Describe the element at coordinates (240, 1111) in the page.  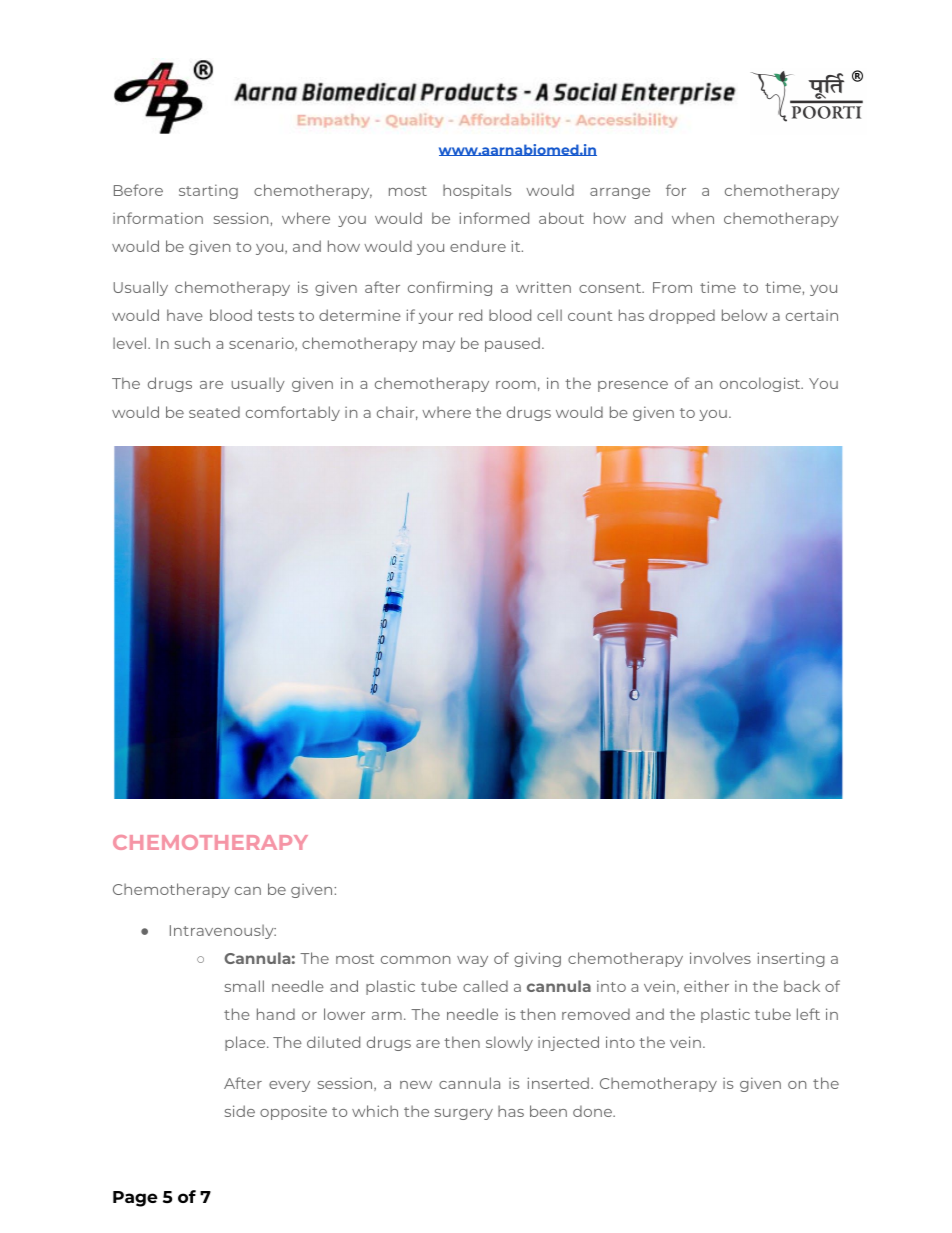
I see `side` at that location.
